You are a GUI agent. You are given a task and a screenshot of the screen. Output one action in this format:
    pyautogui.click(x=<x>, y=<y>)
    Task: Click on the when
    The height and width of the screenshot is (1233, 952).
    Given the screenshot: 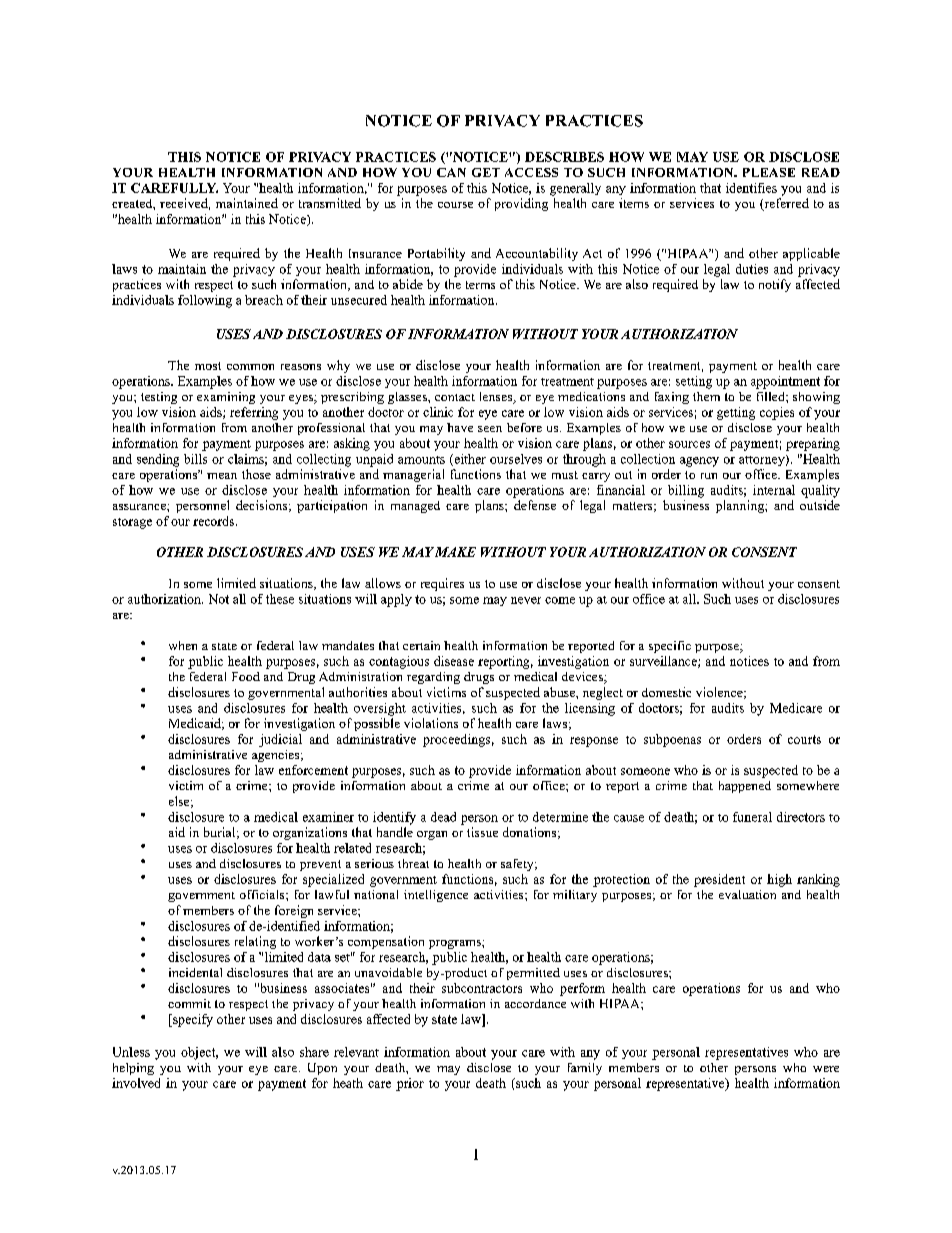 What is the action you would take?
    pyautogui.click(x=183, y=645)
